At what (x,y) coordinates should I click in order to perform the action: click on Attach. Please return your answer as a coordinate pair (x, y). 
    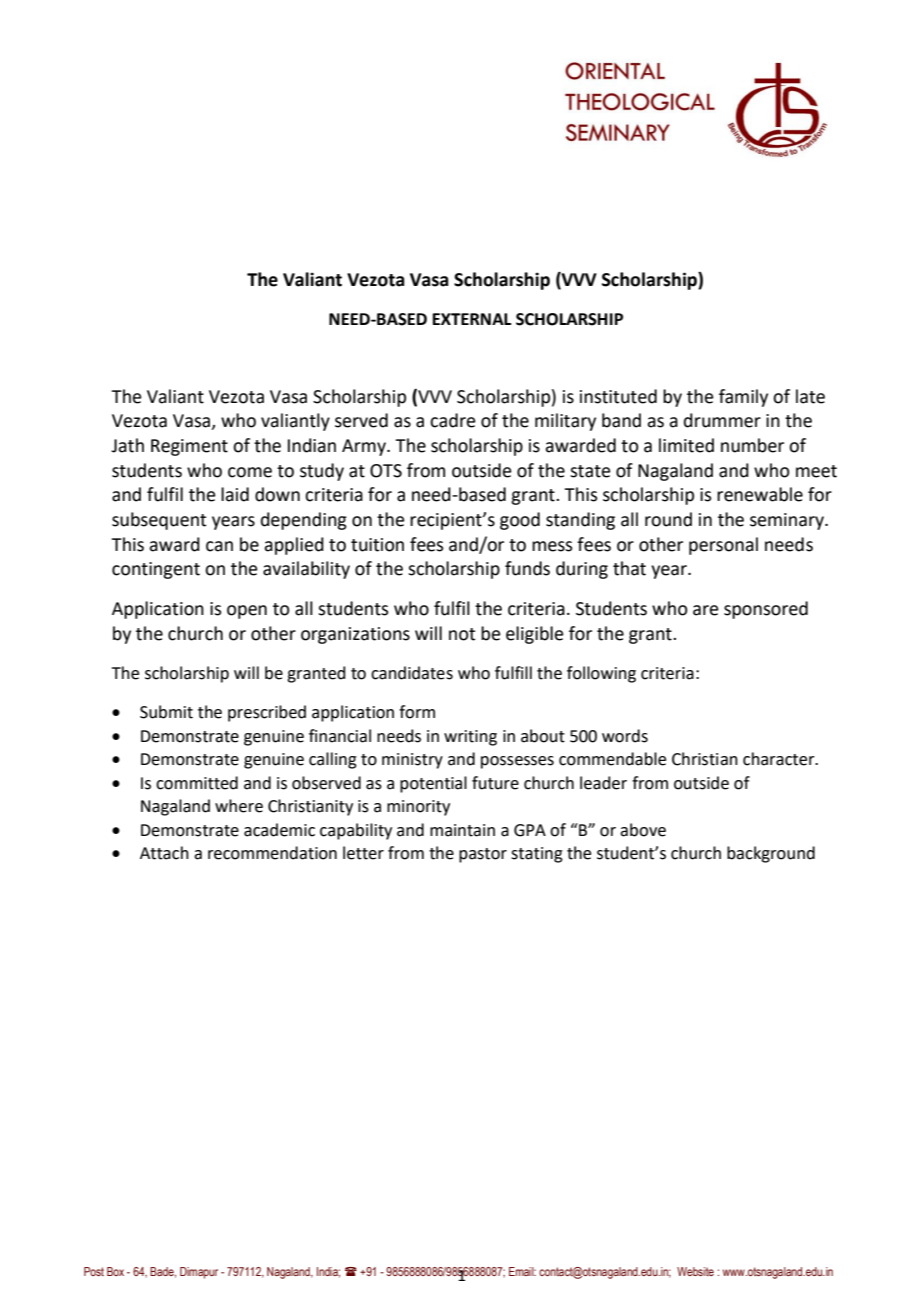
    Looking at the image, I should click on (164, 853).
